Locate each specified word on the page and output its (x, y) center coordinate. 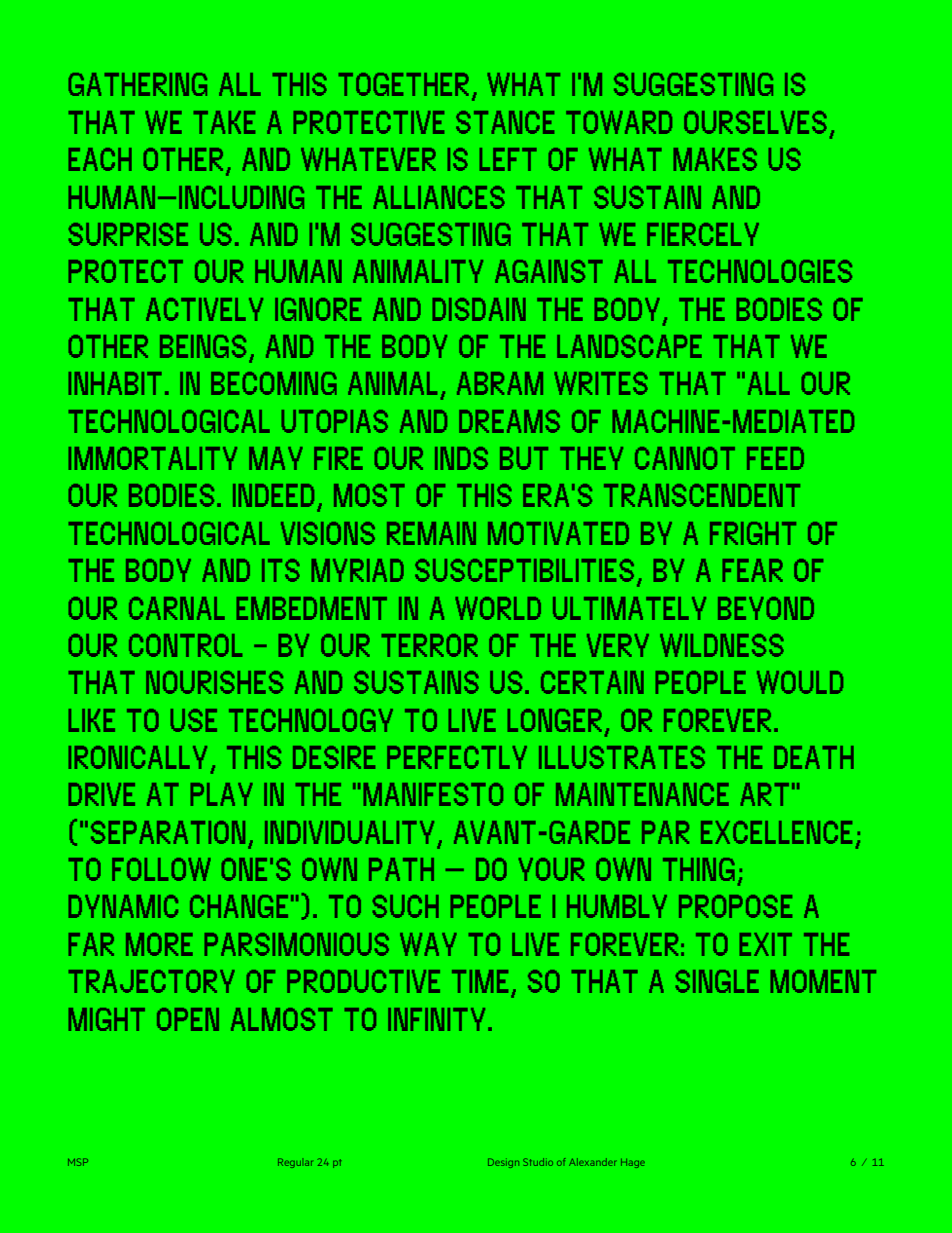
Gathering (137, 84)
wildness (722, 645)
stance (505, 122)
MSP (78, 1162)
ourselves (755, 122)
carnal (177, 608)
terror (429, 645)
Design (503, 1163)
